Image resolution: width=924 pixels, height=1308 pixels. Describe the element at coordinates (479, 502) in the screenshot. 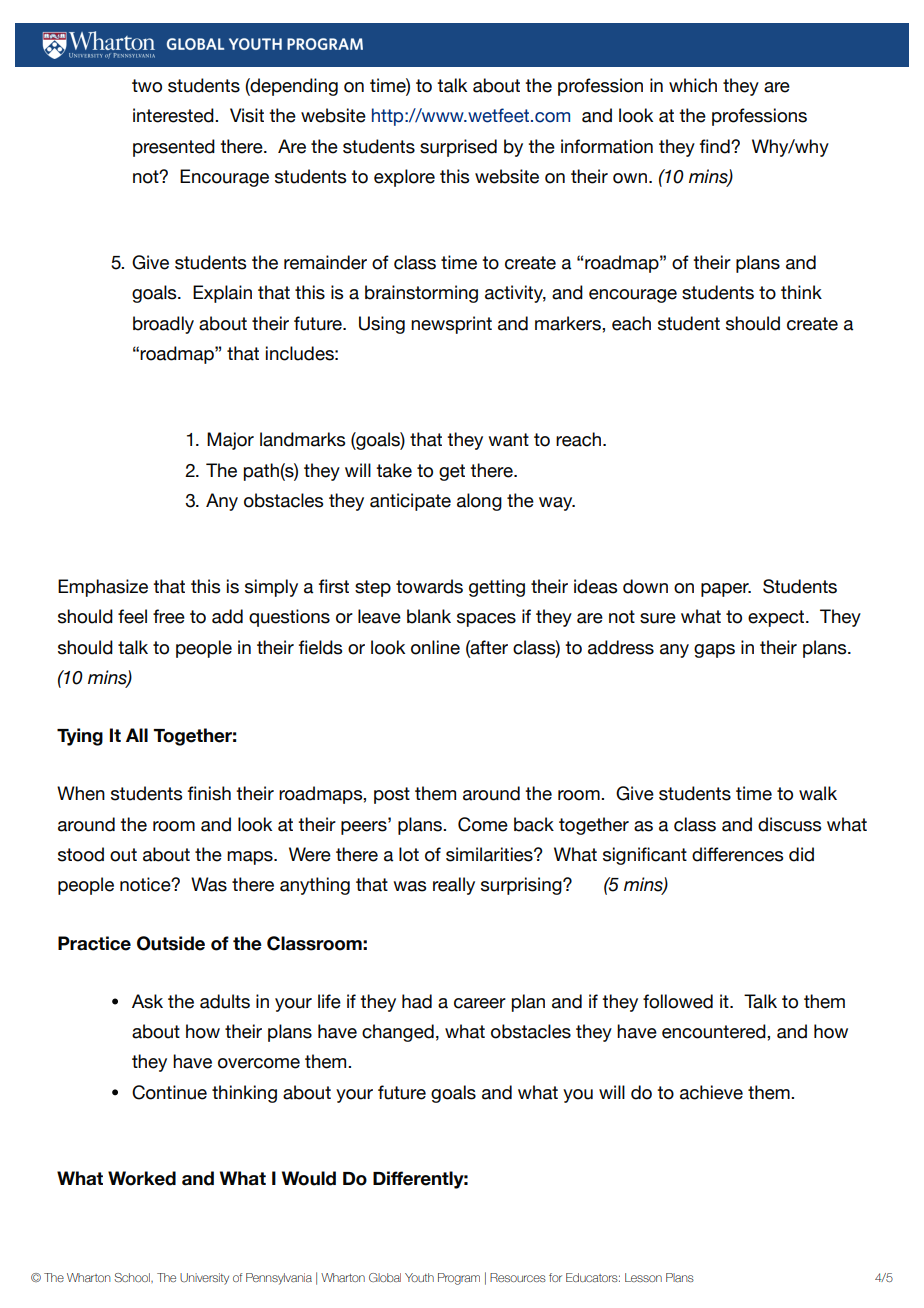

I see `along` at that location.
